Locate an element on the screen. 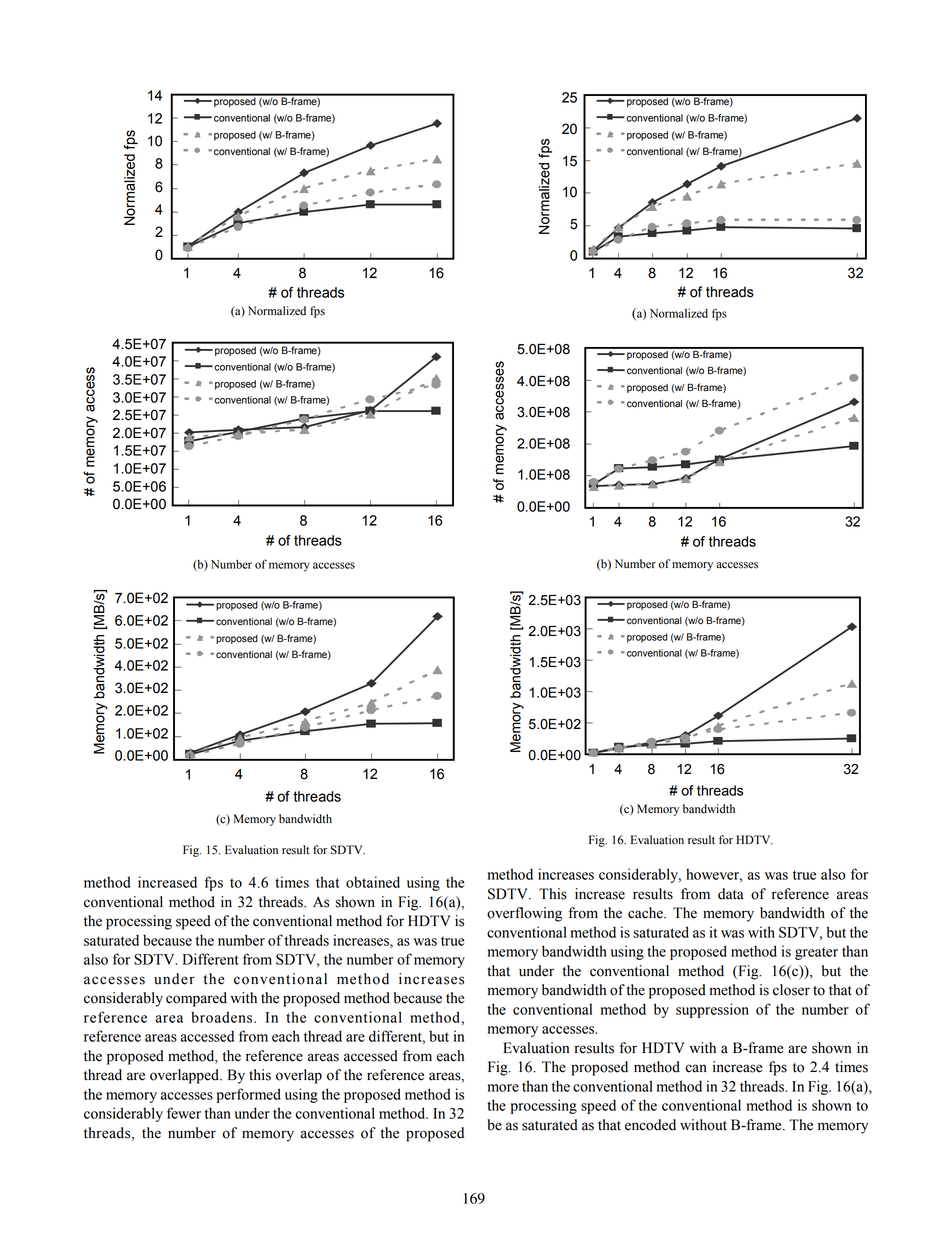 The width and height of the screenshot is (952, 1233). suppression is located at coordinates (712, 1010).
